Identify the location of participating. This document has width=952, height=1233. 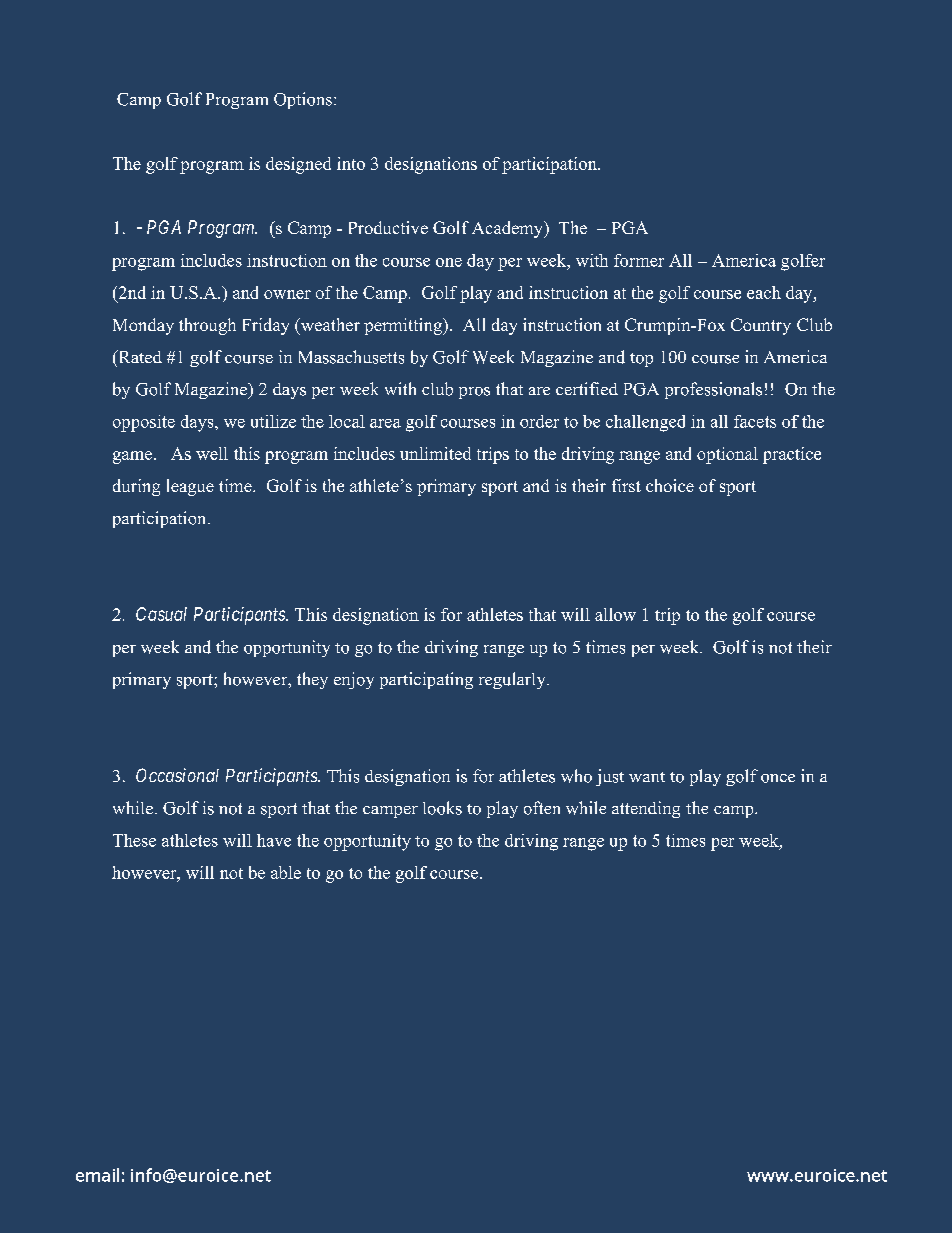
(426, 680).
